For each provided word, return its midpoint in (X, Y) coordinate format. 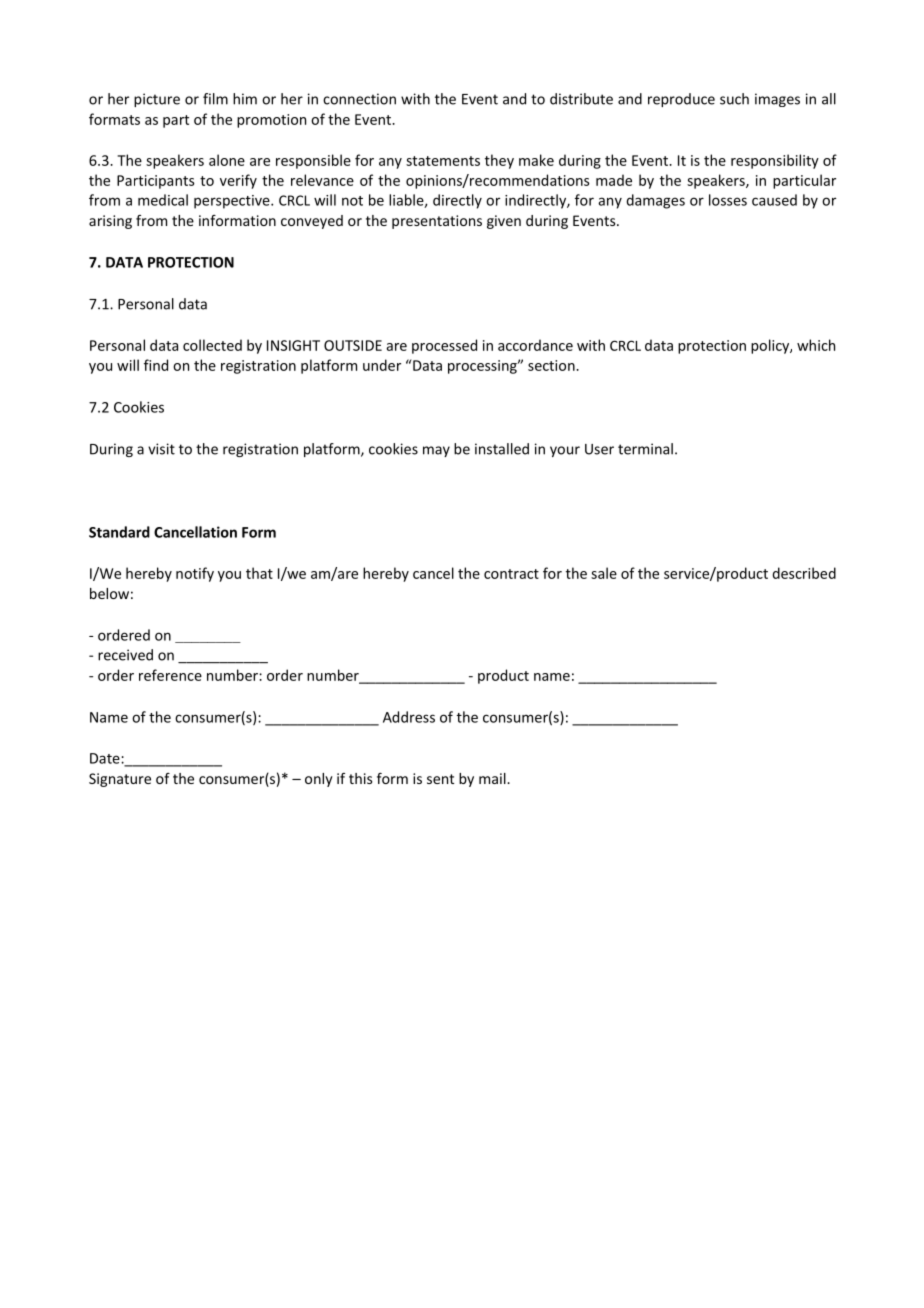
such (734, 99)
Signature (120, 780)
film (215, 99)
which (816, 345)
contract (511, 574)
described (804, 573)
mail (493, 778)
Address (409, 717)
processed (444, 346)
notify (195, 574)
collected (212, 345)
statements (443, 161)
